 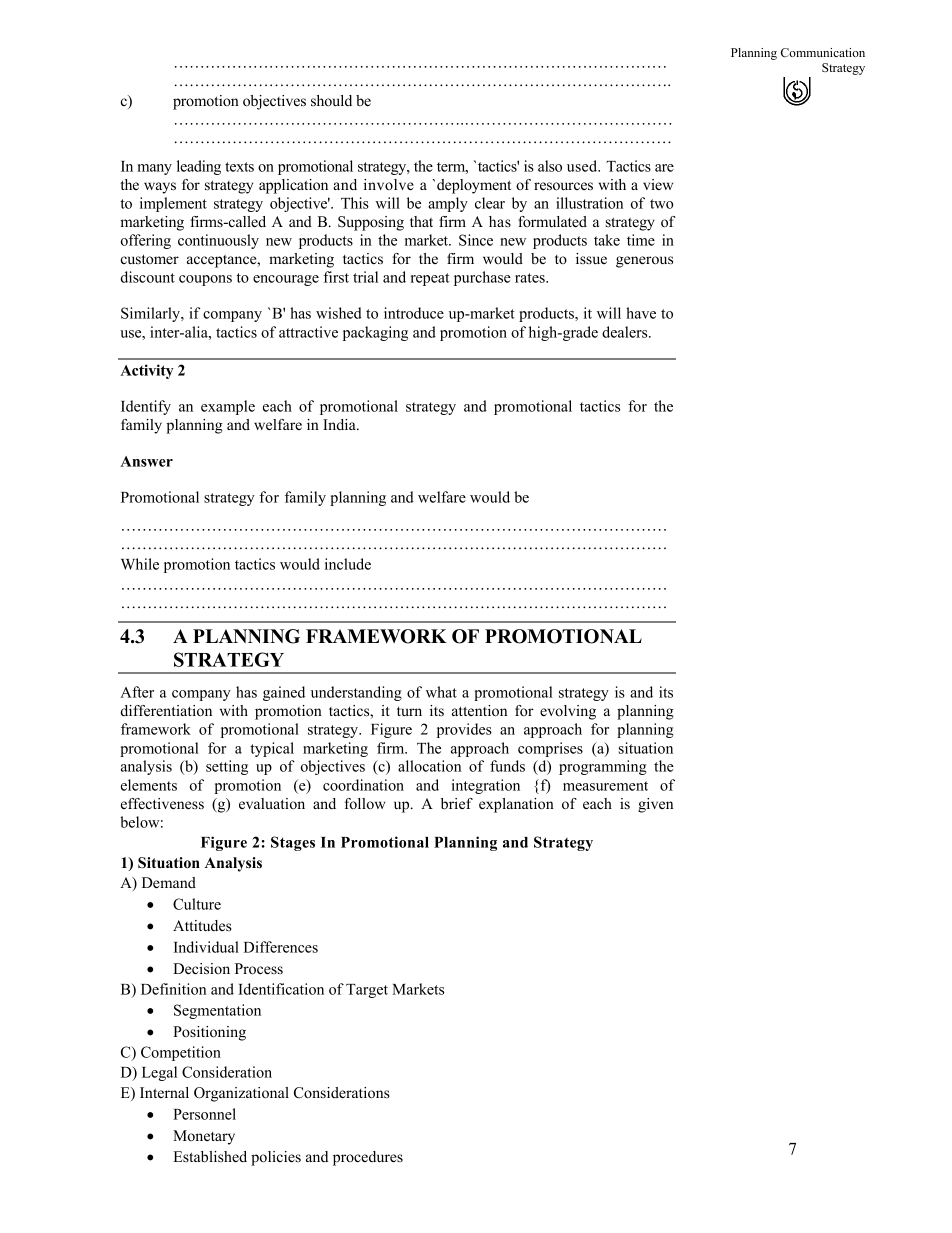 What do you see at coordinates (568, 712) in the screenshot?
I see `evolving` at bounding box center [568, 712].
